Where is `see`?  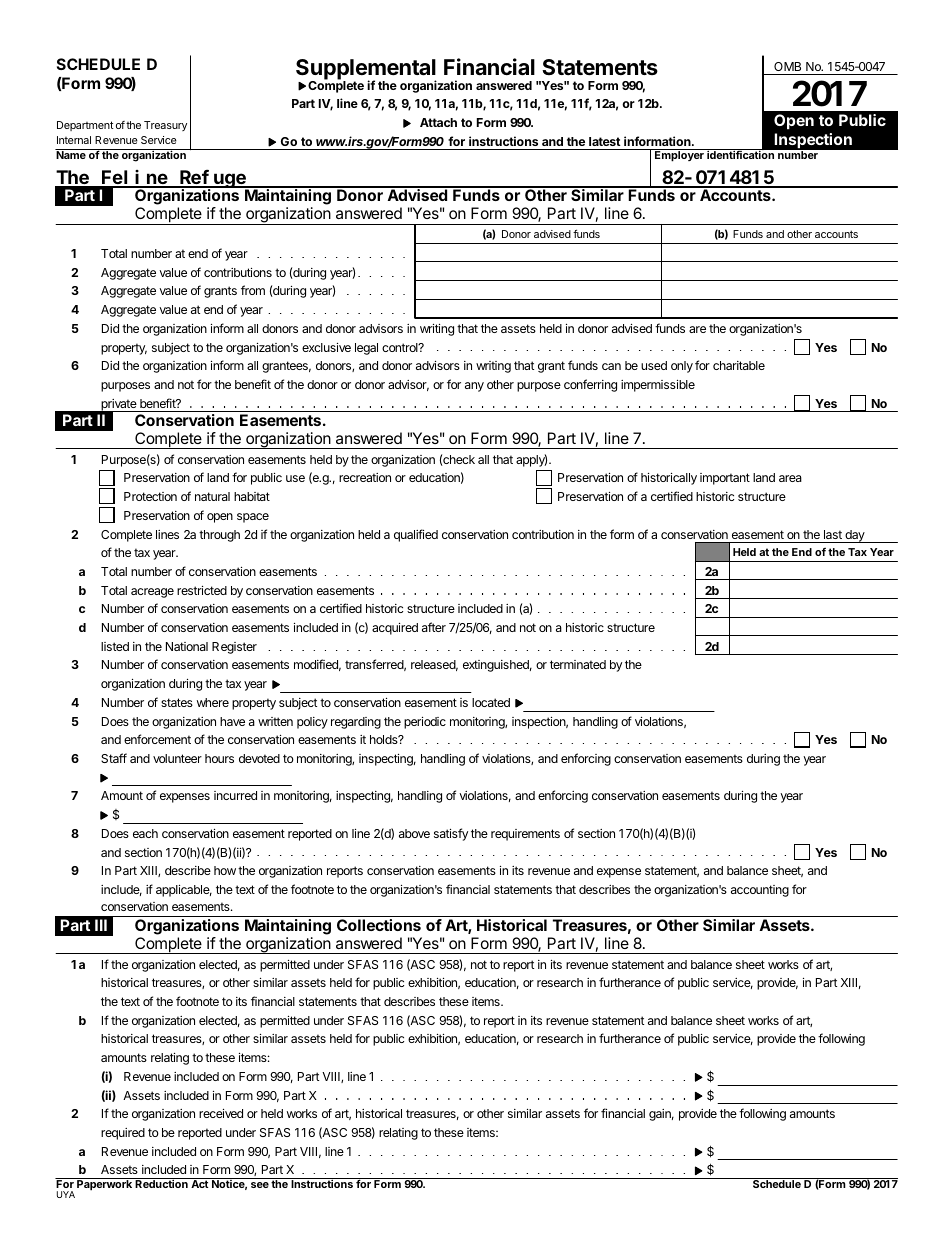
see is located at coordinates (260, 1185).
